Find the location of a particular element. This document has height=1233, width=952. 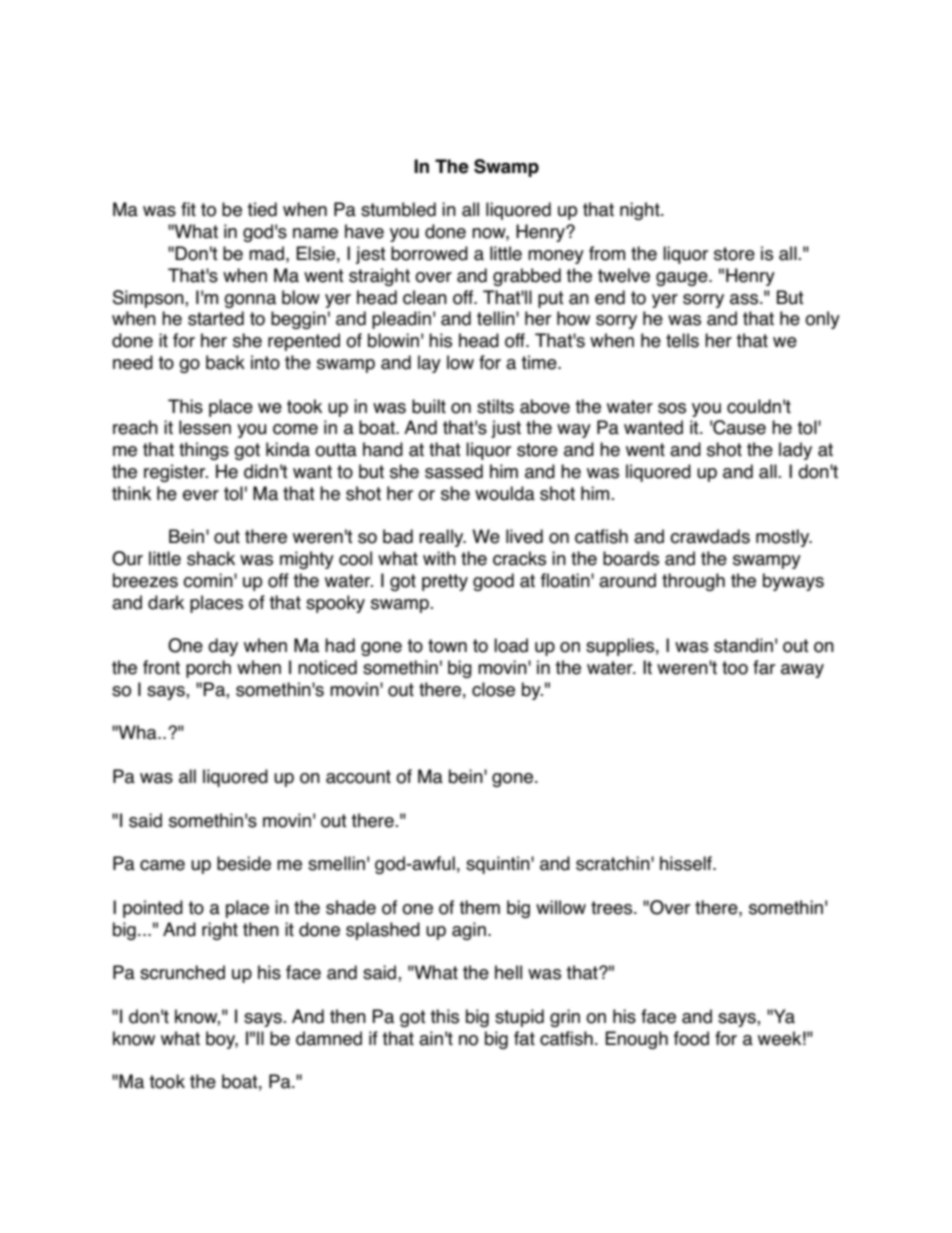

stupid is located at coordinates (519, 1018).
